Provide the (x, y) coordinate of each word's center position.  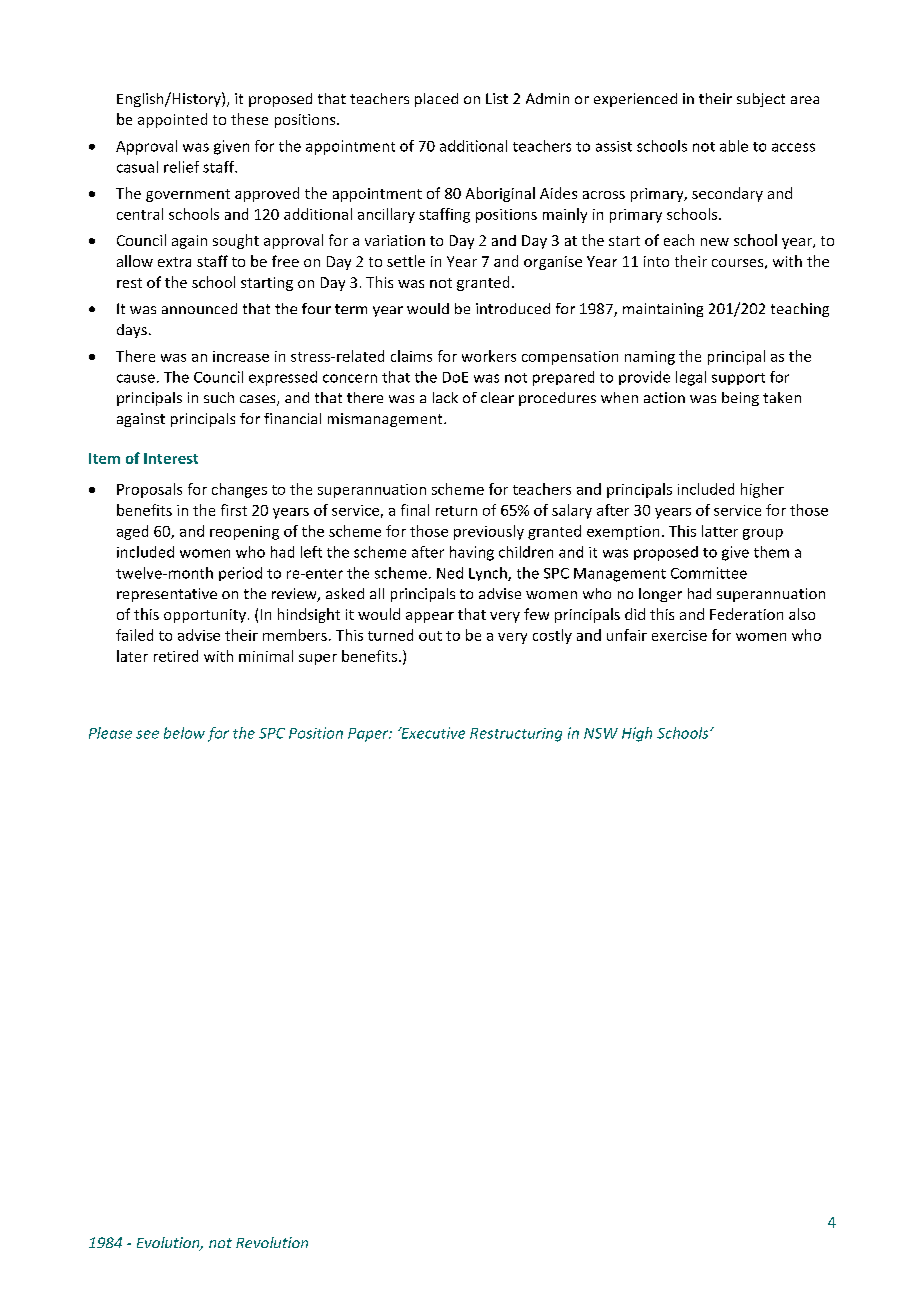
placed (436, 100)
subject (761, 100)
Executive (432, 733)
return (456, 511)
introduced (513, 308)
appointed (172, 120)
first (234, 510)
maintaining (663, 310)
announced (199, 308)
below (184, 733)
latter (720, 531)
